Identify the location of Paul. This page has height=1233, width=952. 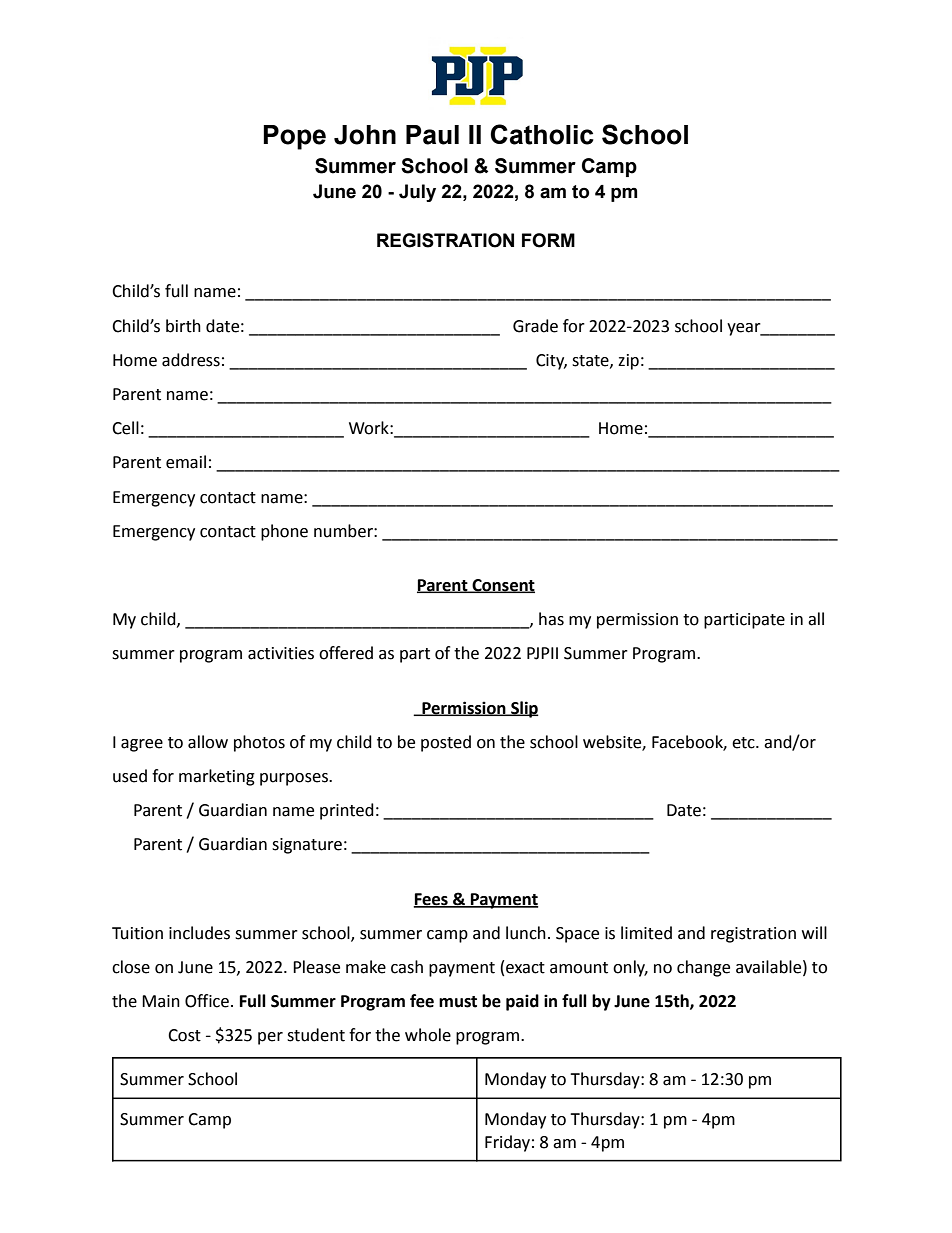
(432, 135).
